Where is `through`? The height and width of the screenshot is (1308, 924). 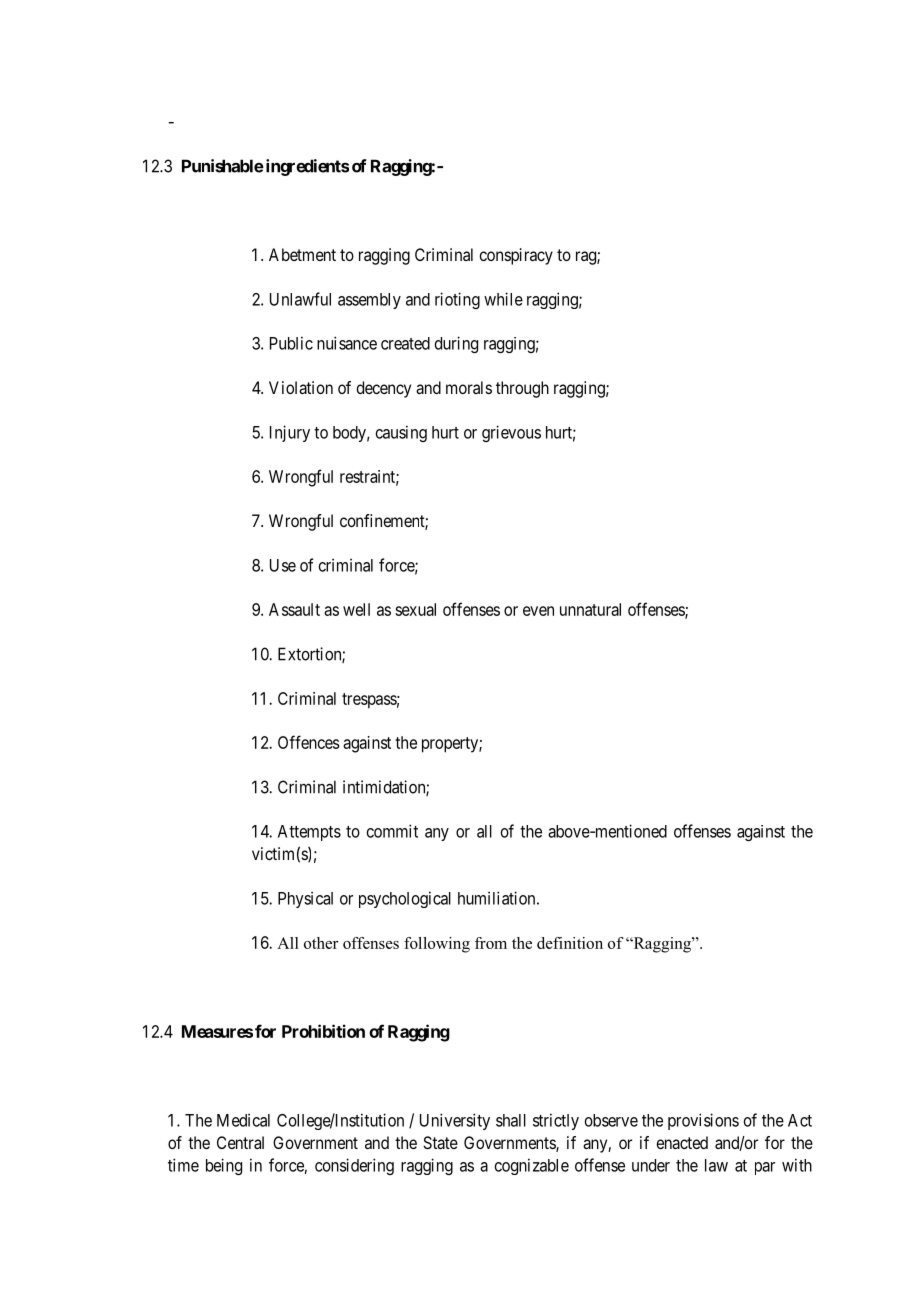 through is located at coordinates (522, 389).
